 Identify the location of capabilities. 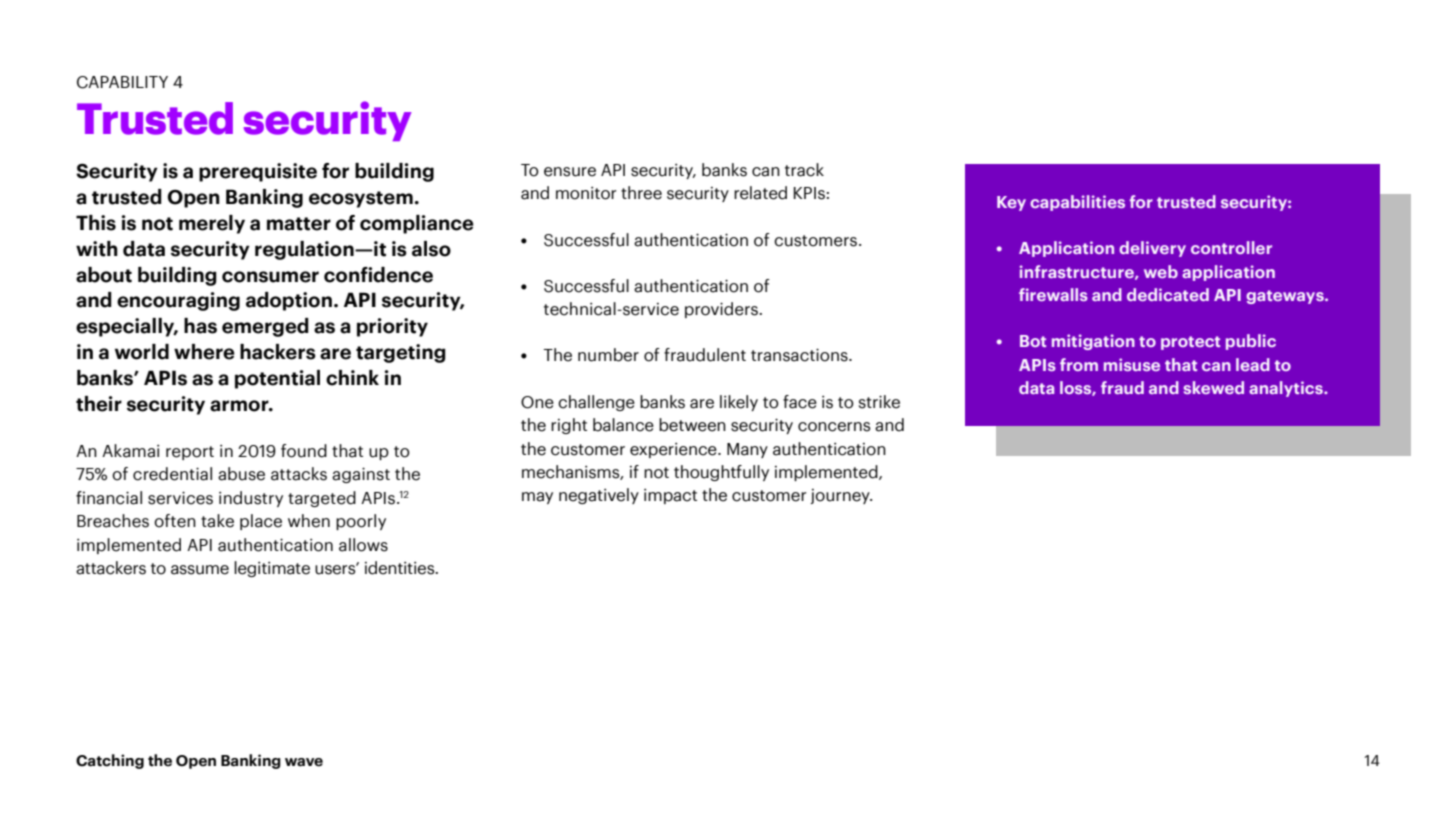
(1077, 203).
